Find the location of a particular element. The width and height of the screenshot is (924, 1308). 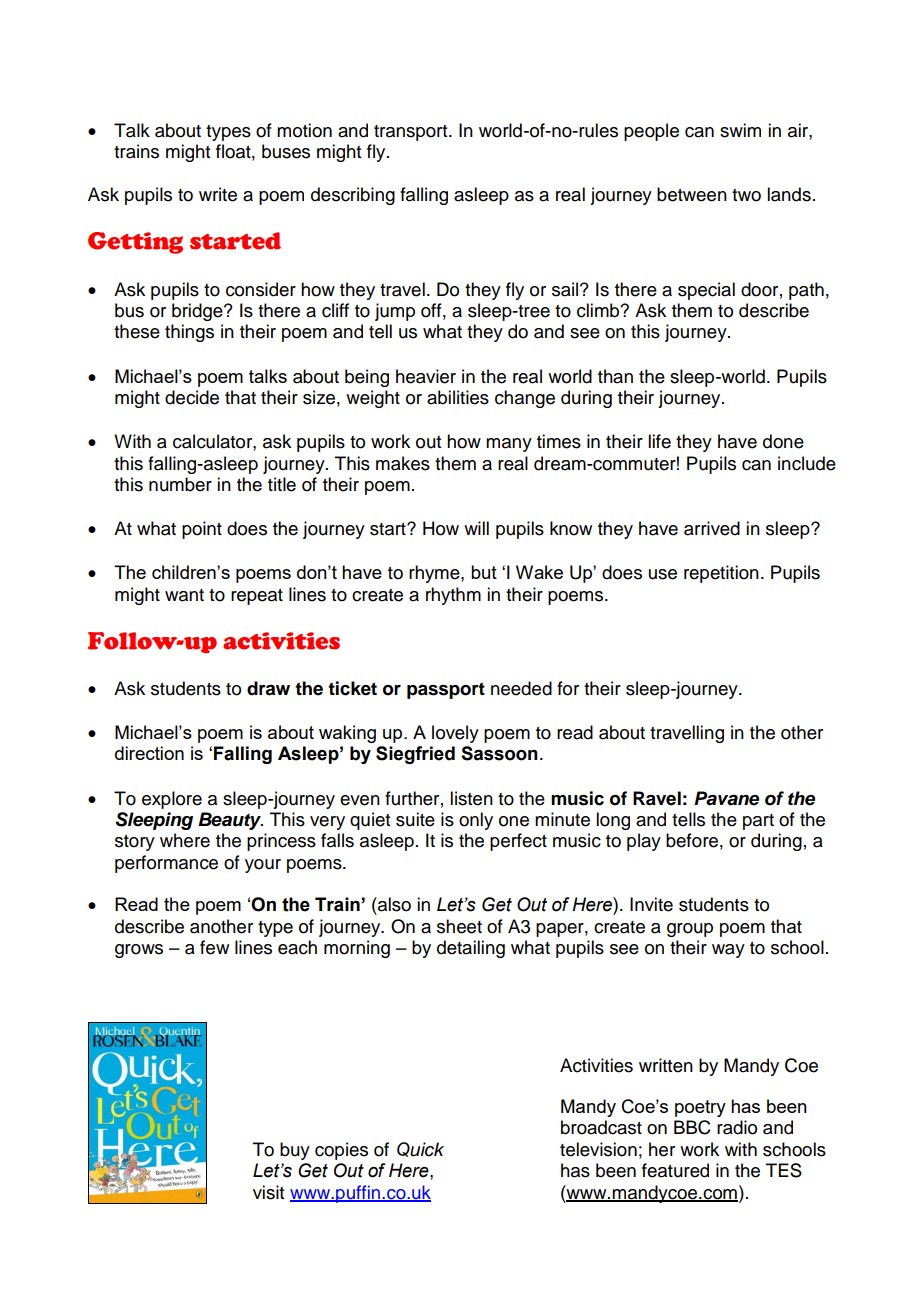

draw is located at coordinates (268, 688).
